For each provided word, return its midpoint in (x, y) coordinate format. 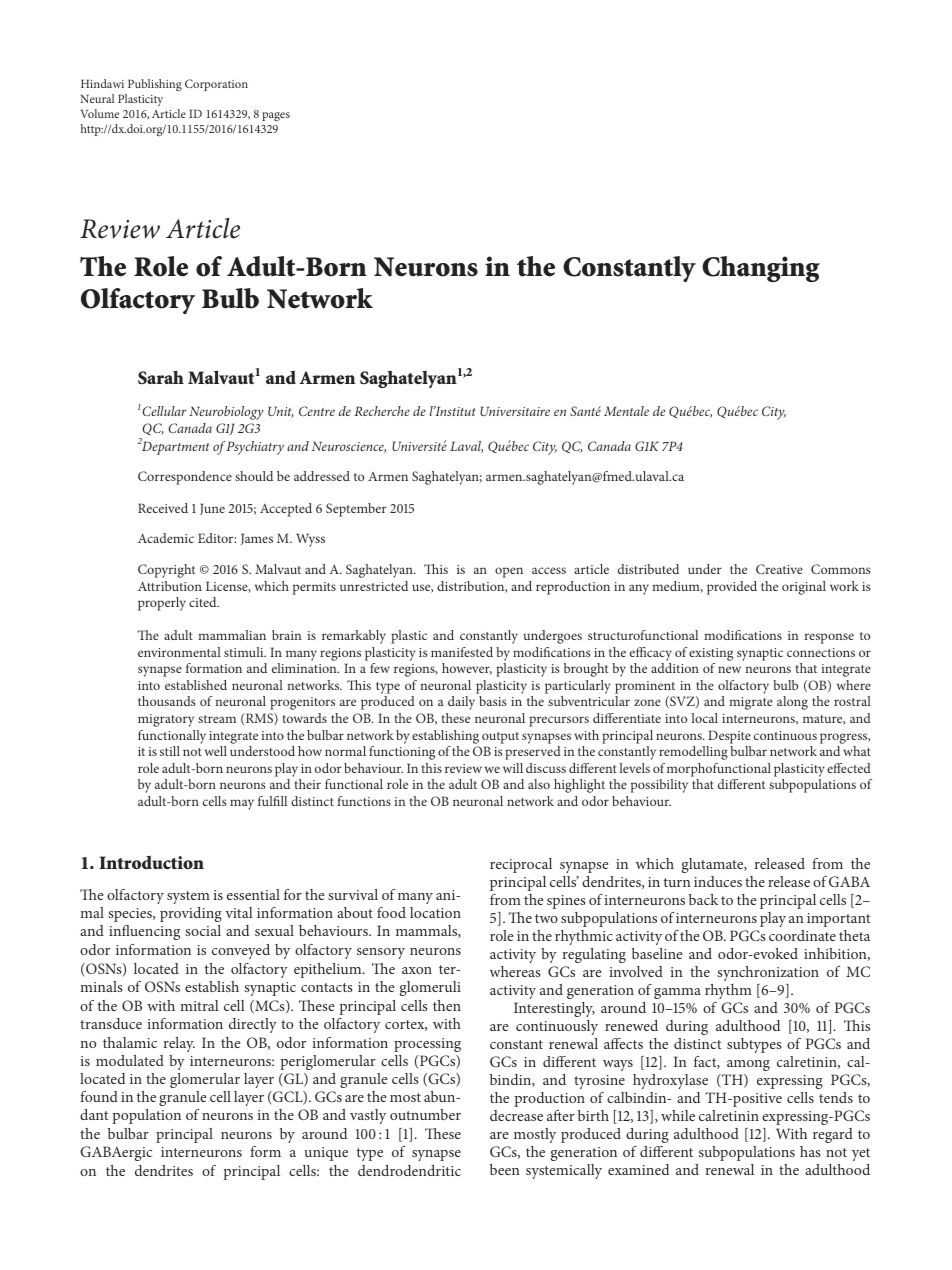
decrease (516, 1115)
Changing (761, 269)
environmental (179, 652)
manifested (462, 652)
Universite (419, 445)
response (829, 638)
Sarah (161, 377)
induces (718, 881)
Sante (585, 411)
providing (191, 914)
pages (276, 116)
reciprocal (521, 865)
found (99, 1096)
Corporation (216, 85)
